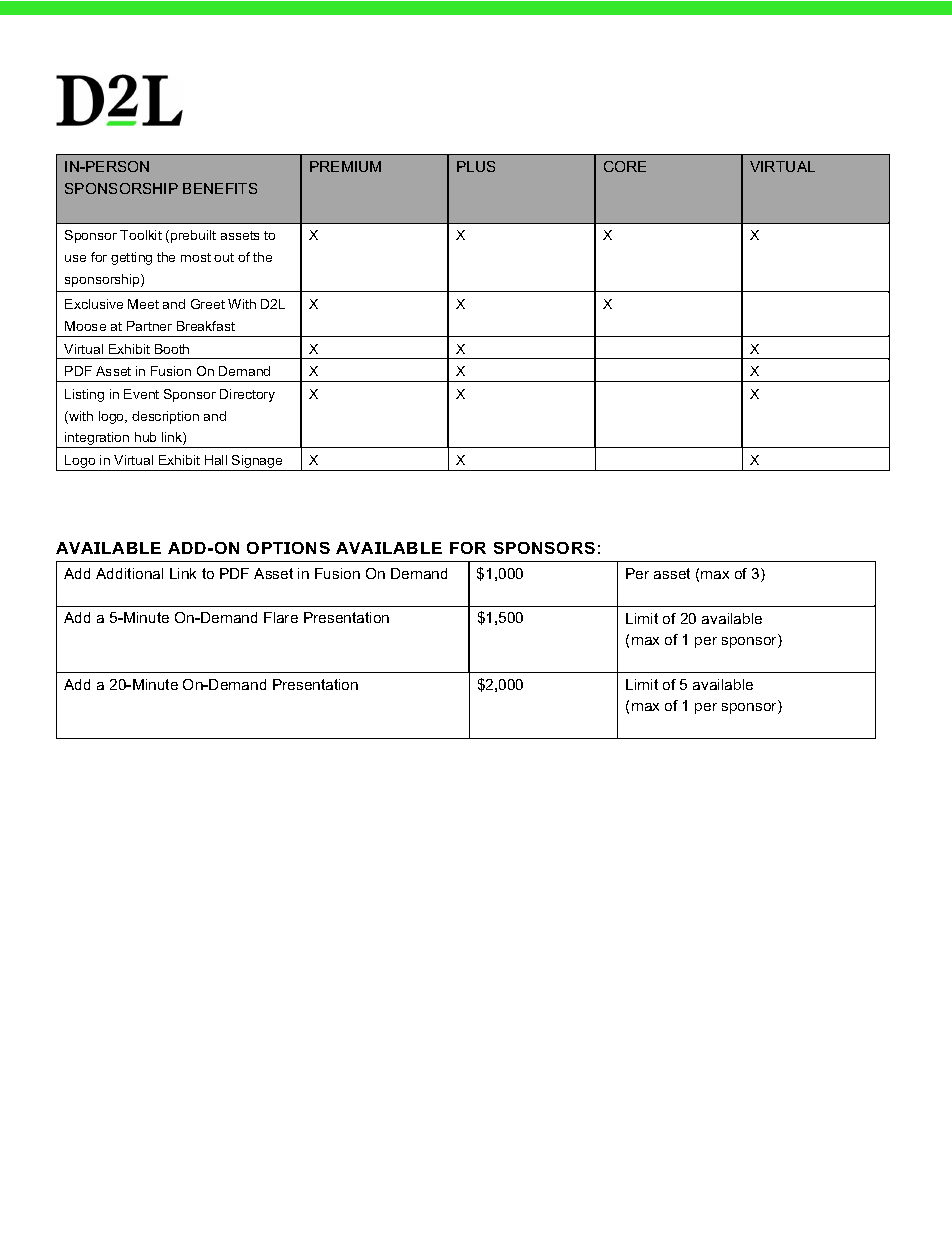  What do you see at coordinates (220, 188) in the screenshot?
I see `BENEFITS` at bounding box center [220, 188].
